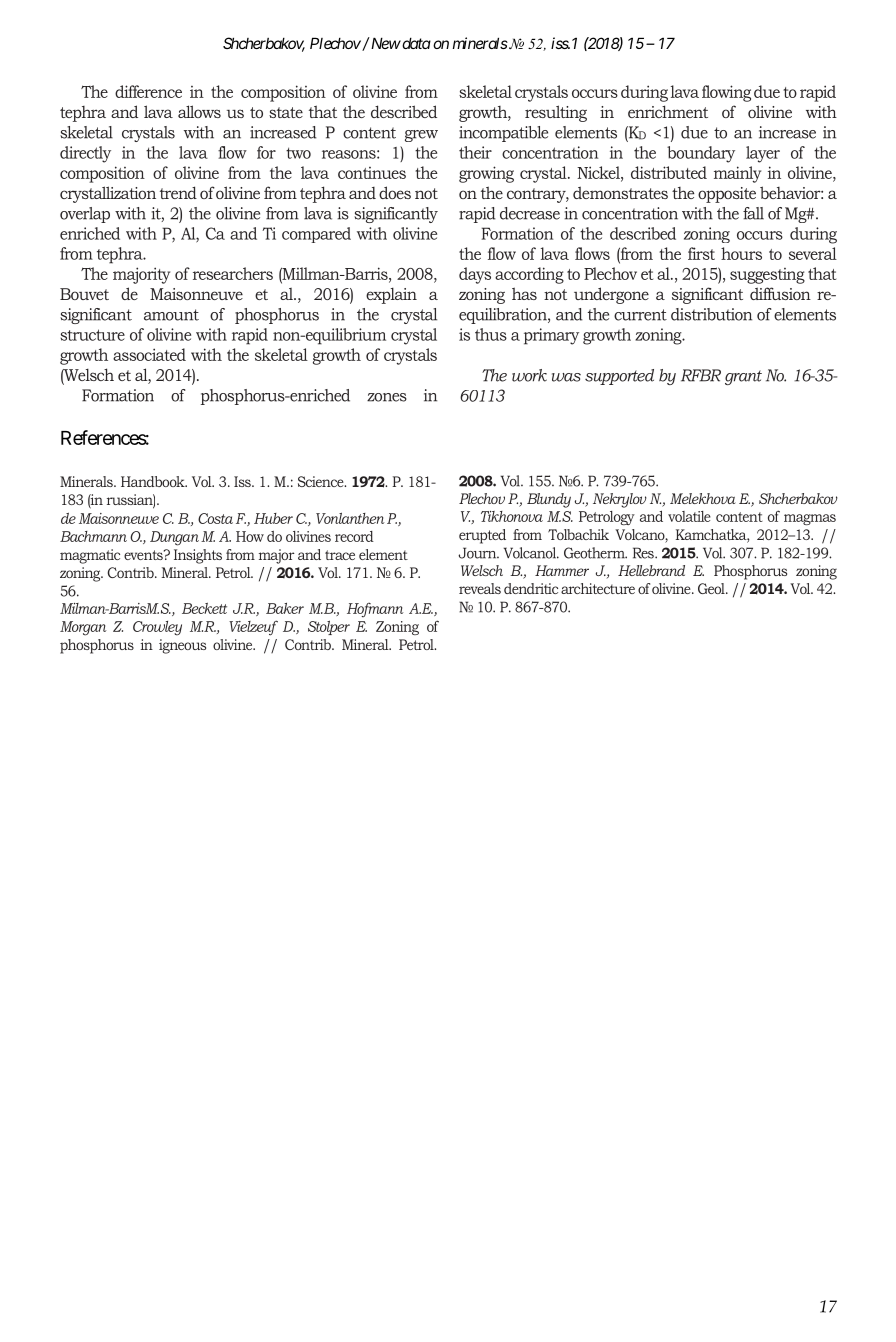 The width and height of the screenshot is (896, 1342). Describe the element at coordinates (415, 43) in the screenshot. I see `data` at that location.
